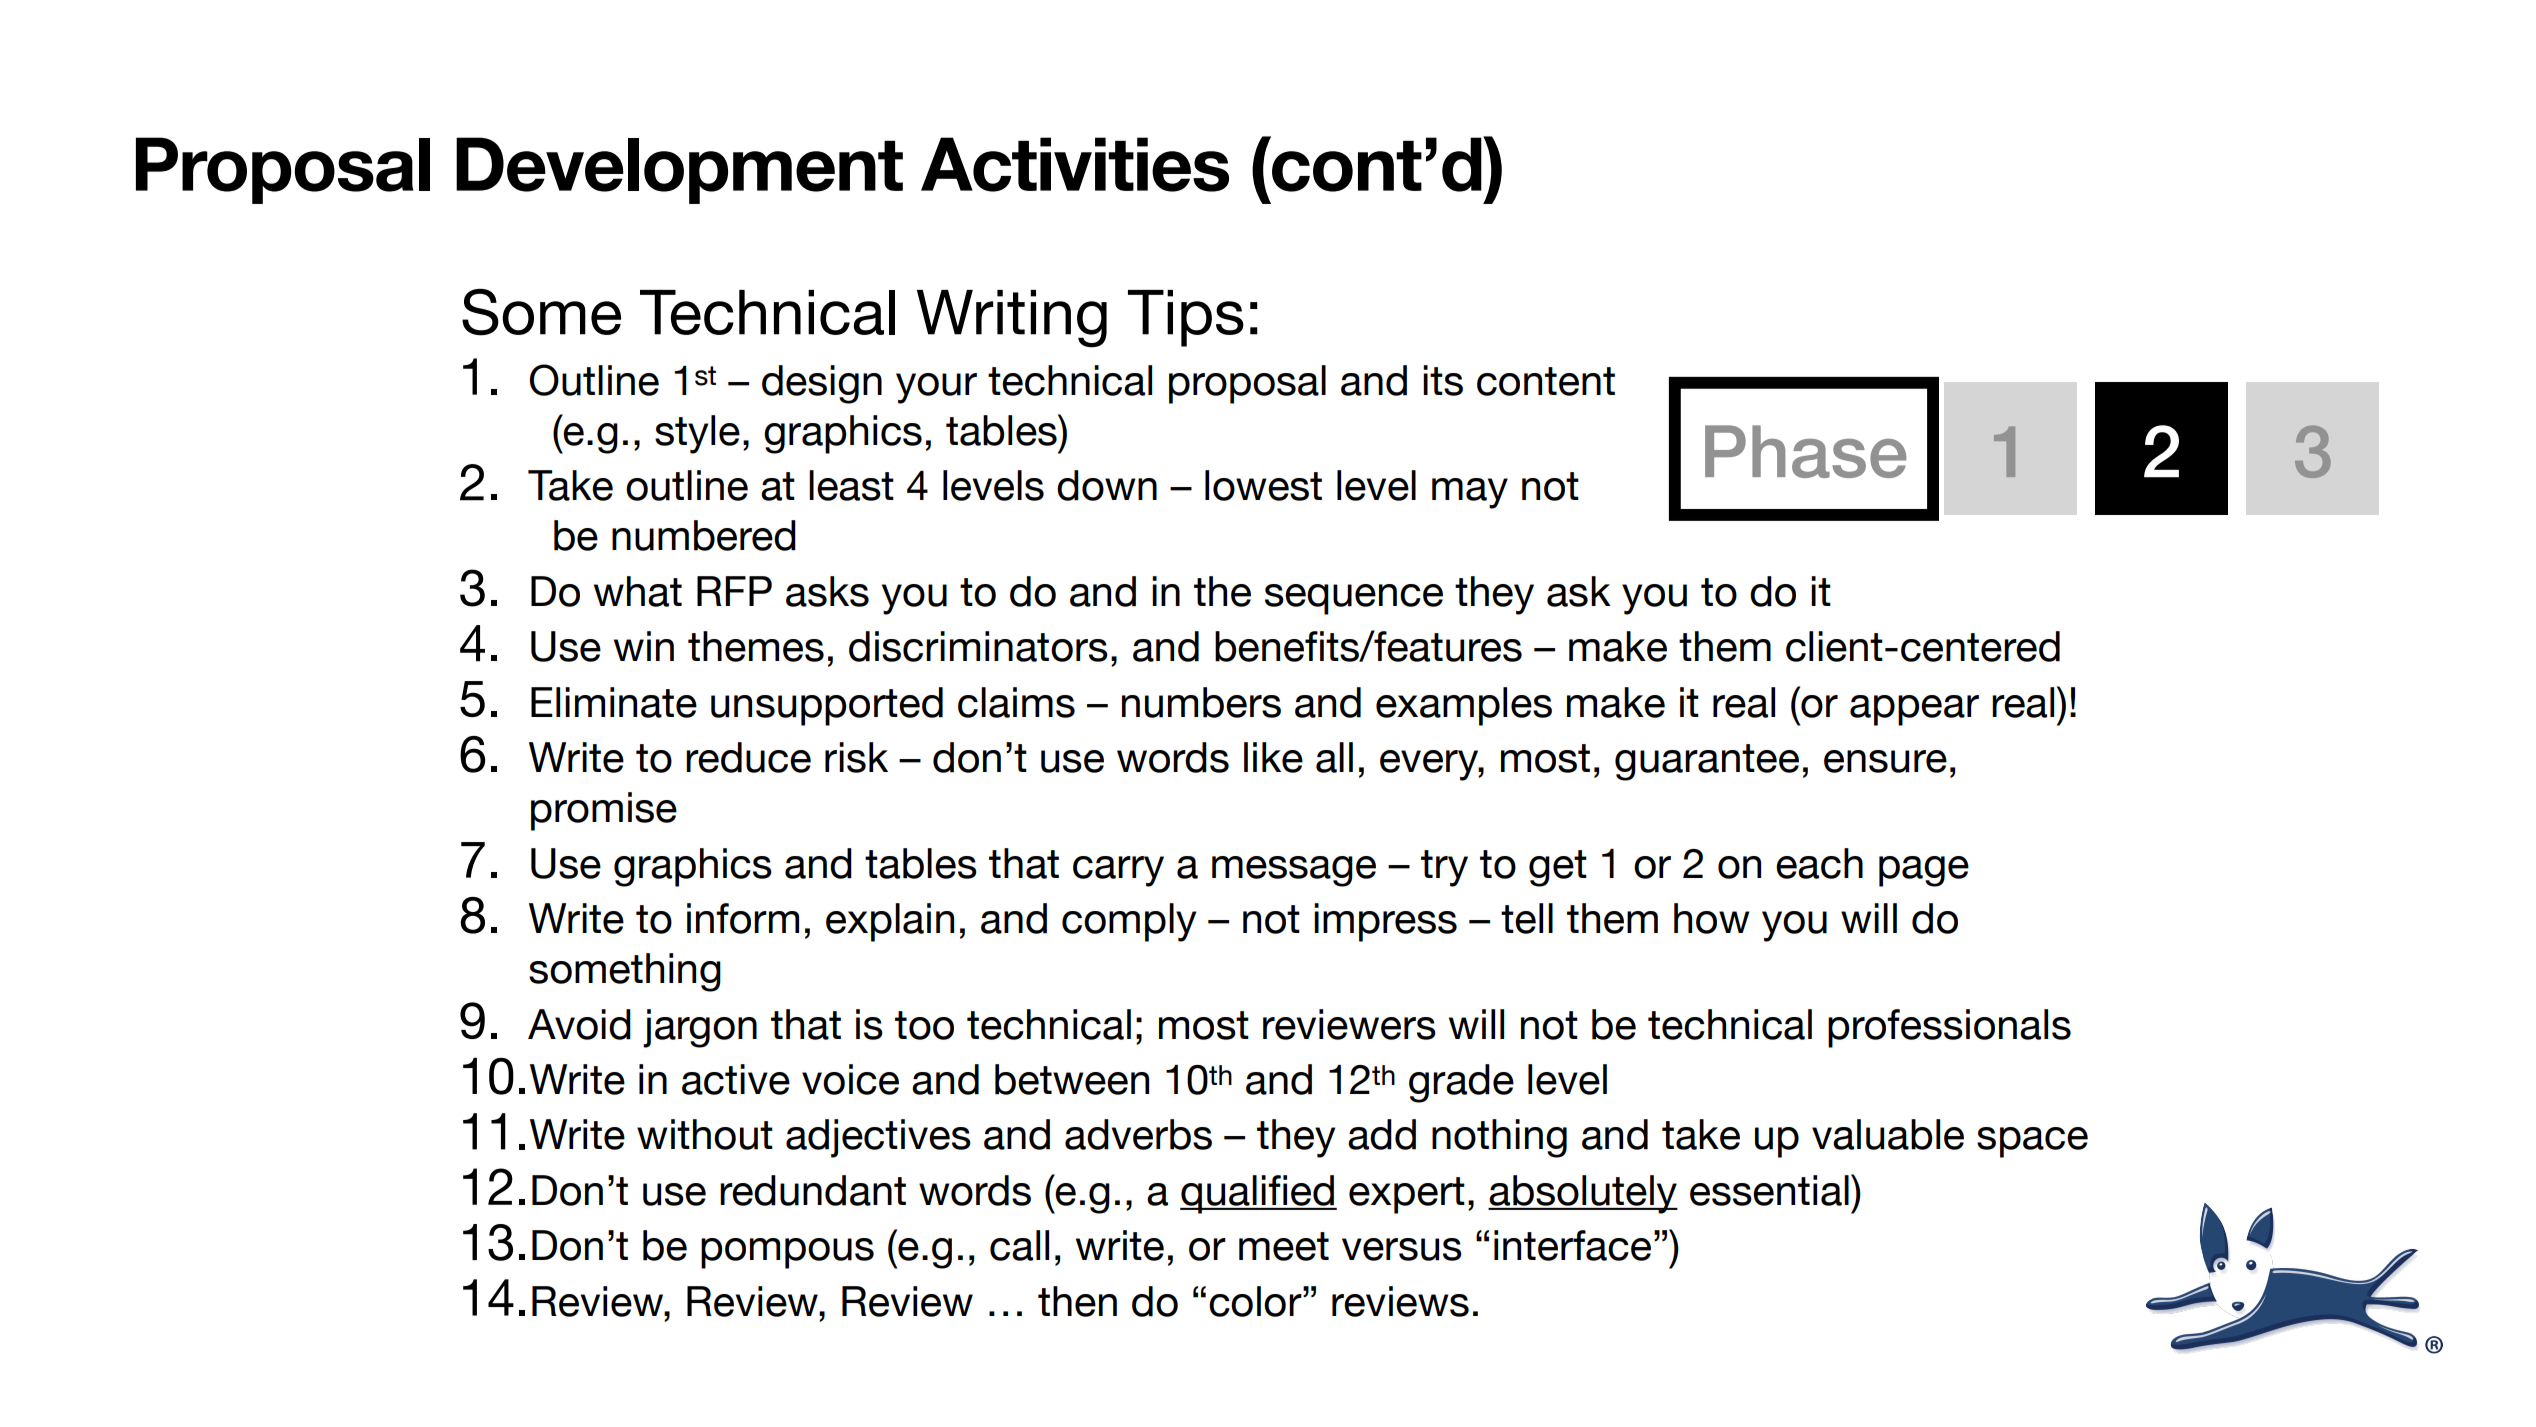  I want to click on page, so click(1924, 871).
